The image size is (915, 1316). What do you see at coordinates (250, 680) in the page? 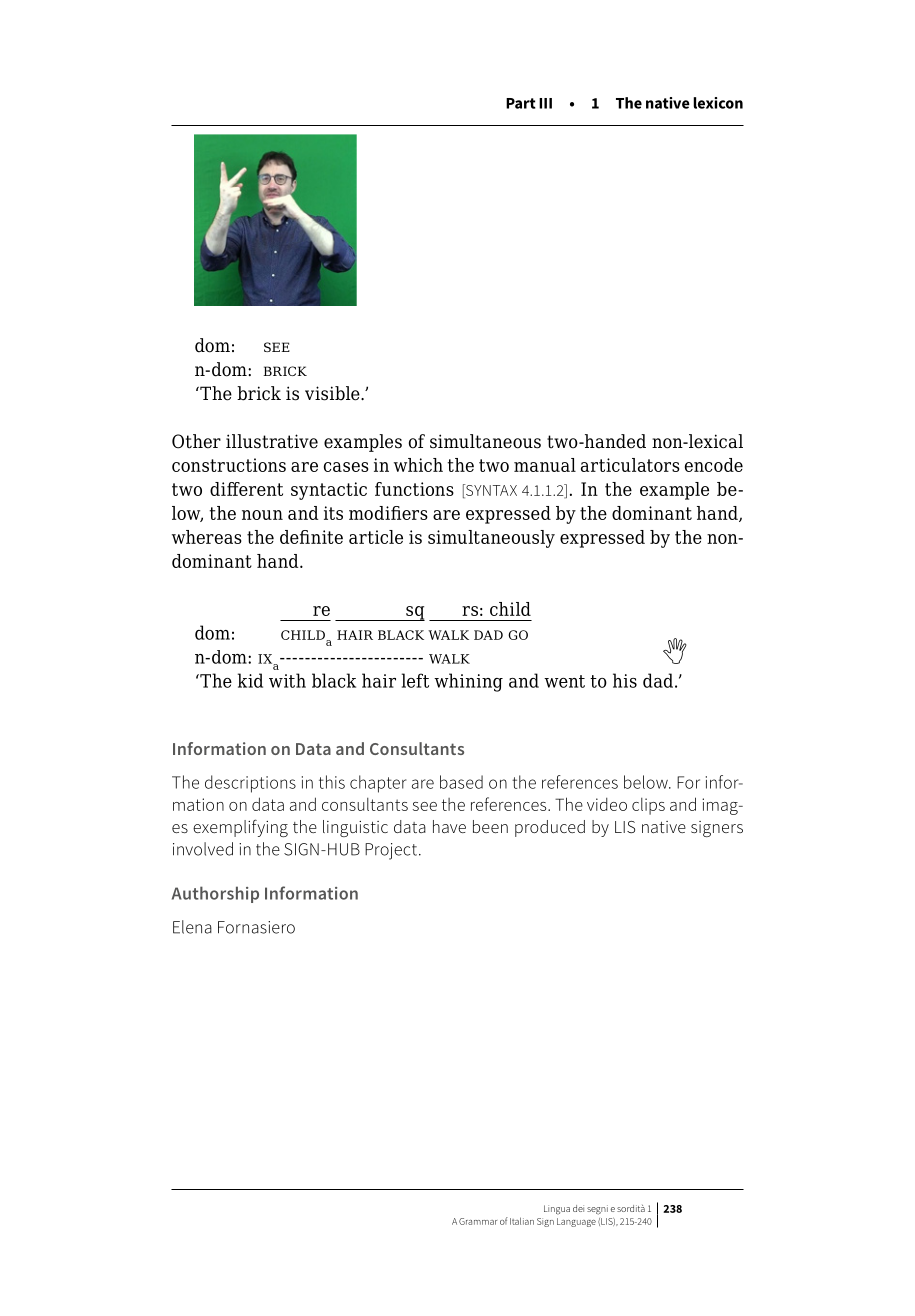
I see `kid` at bounding box center [250, 680].
